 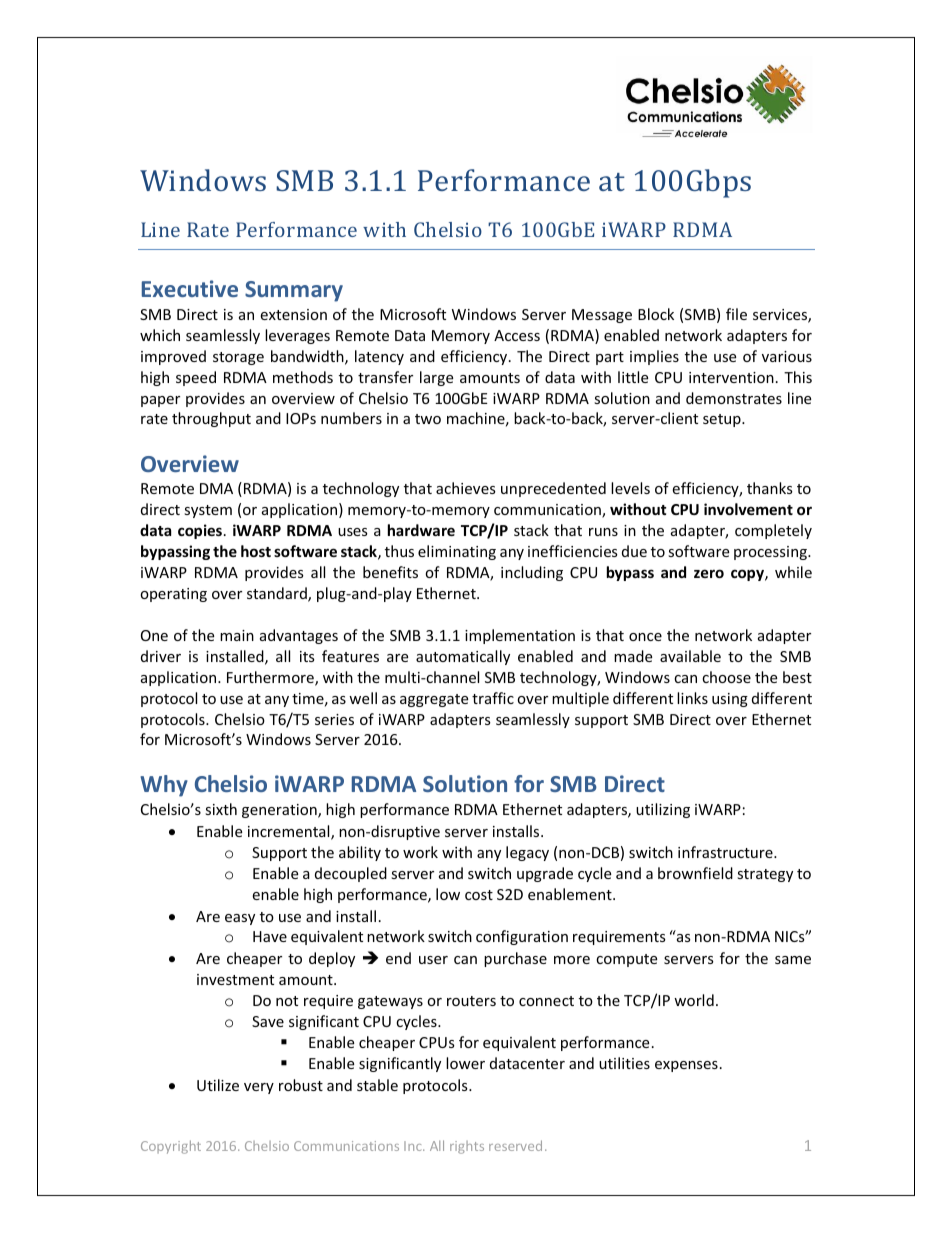 I want to click on standard, so click(x=278, y=594).
